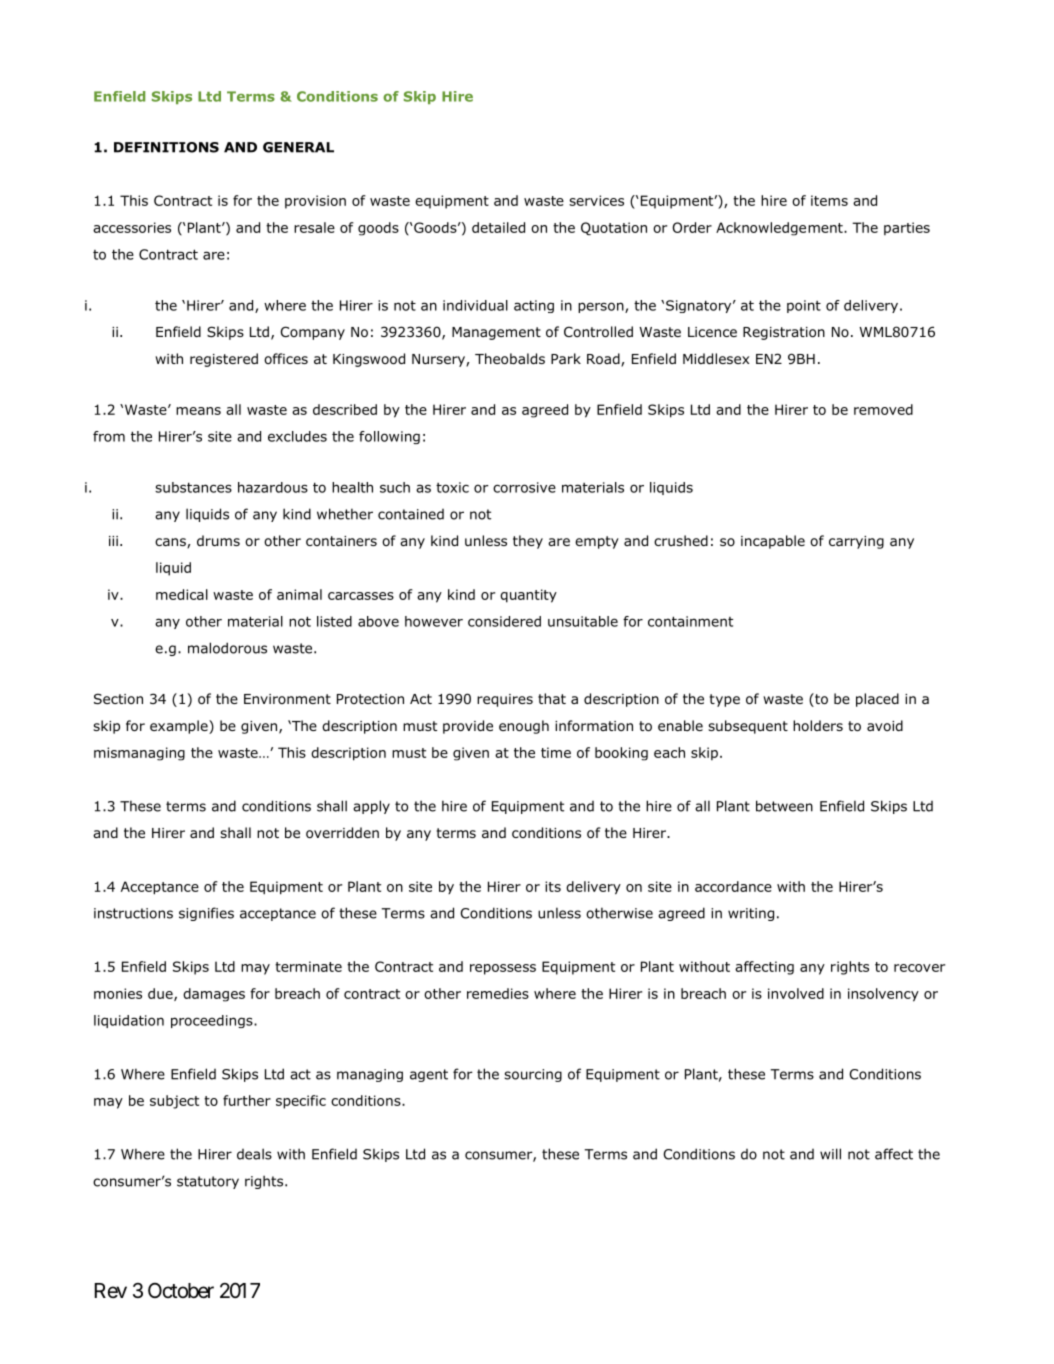  Describe the element at coordinates (181, 1291) in the screenshot. I see `October` at that location.
